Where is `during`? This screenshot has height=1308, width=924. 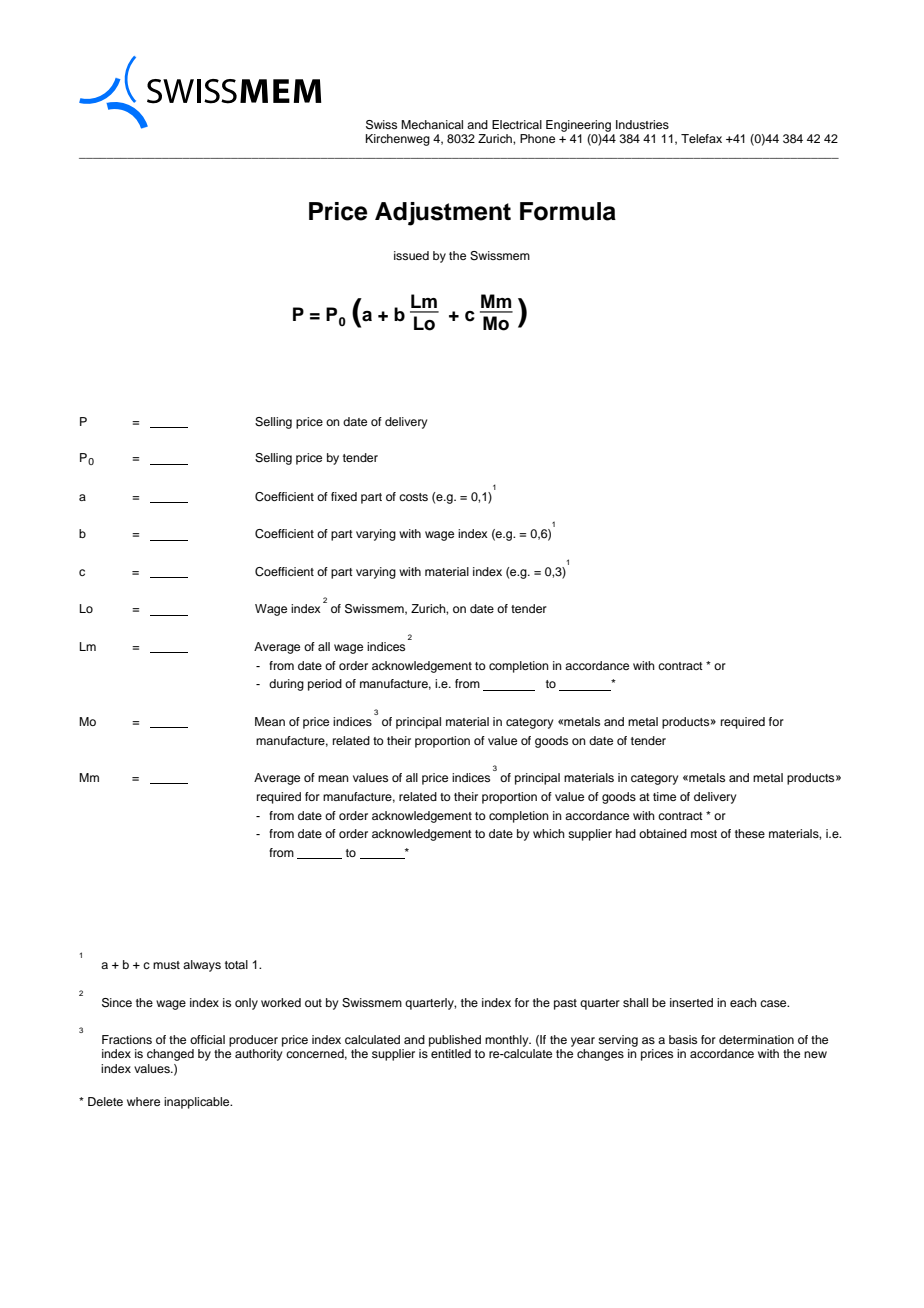 during is located at coordinates (286, 685).
